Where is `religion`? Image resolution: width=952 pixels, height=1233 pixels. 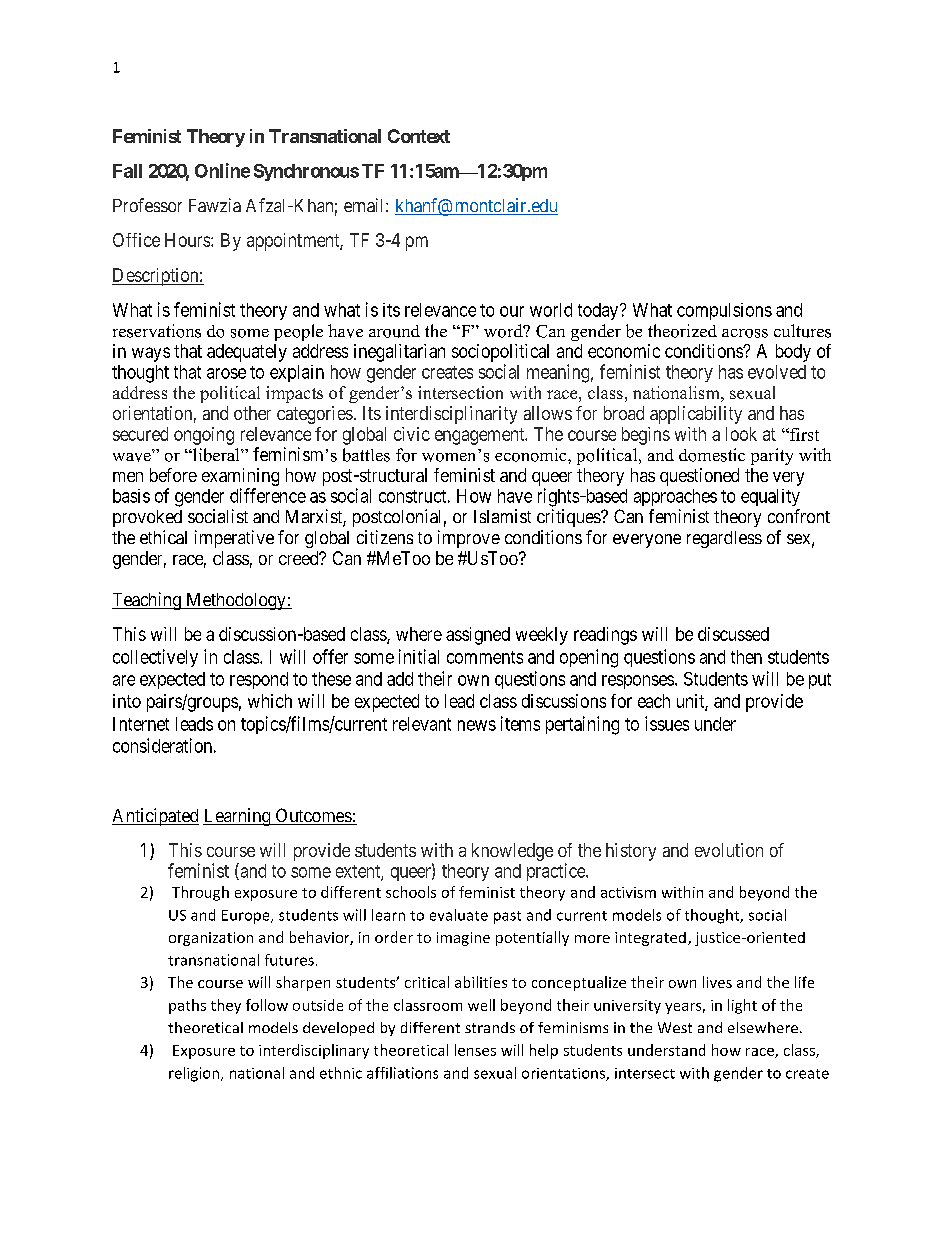 religion is located at coordinates (194, 1074).
